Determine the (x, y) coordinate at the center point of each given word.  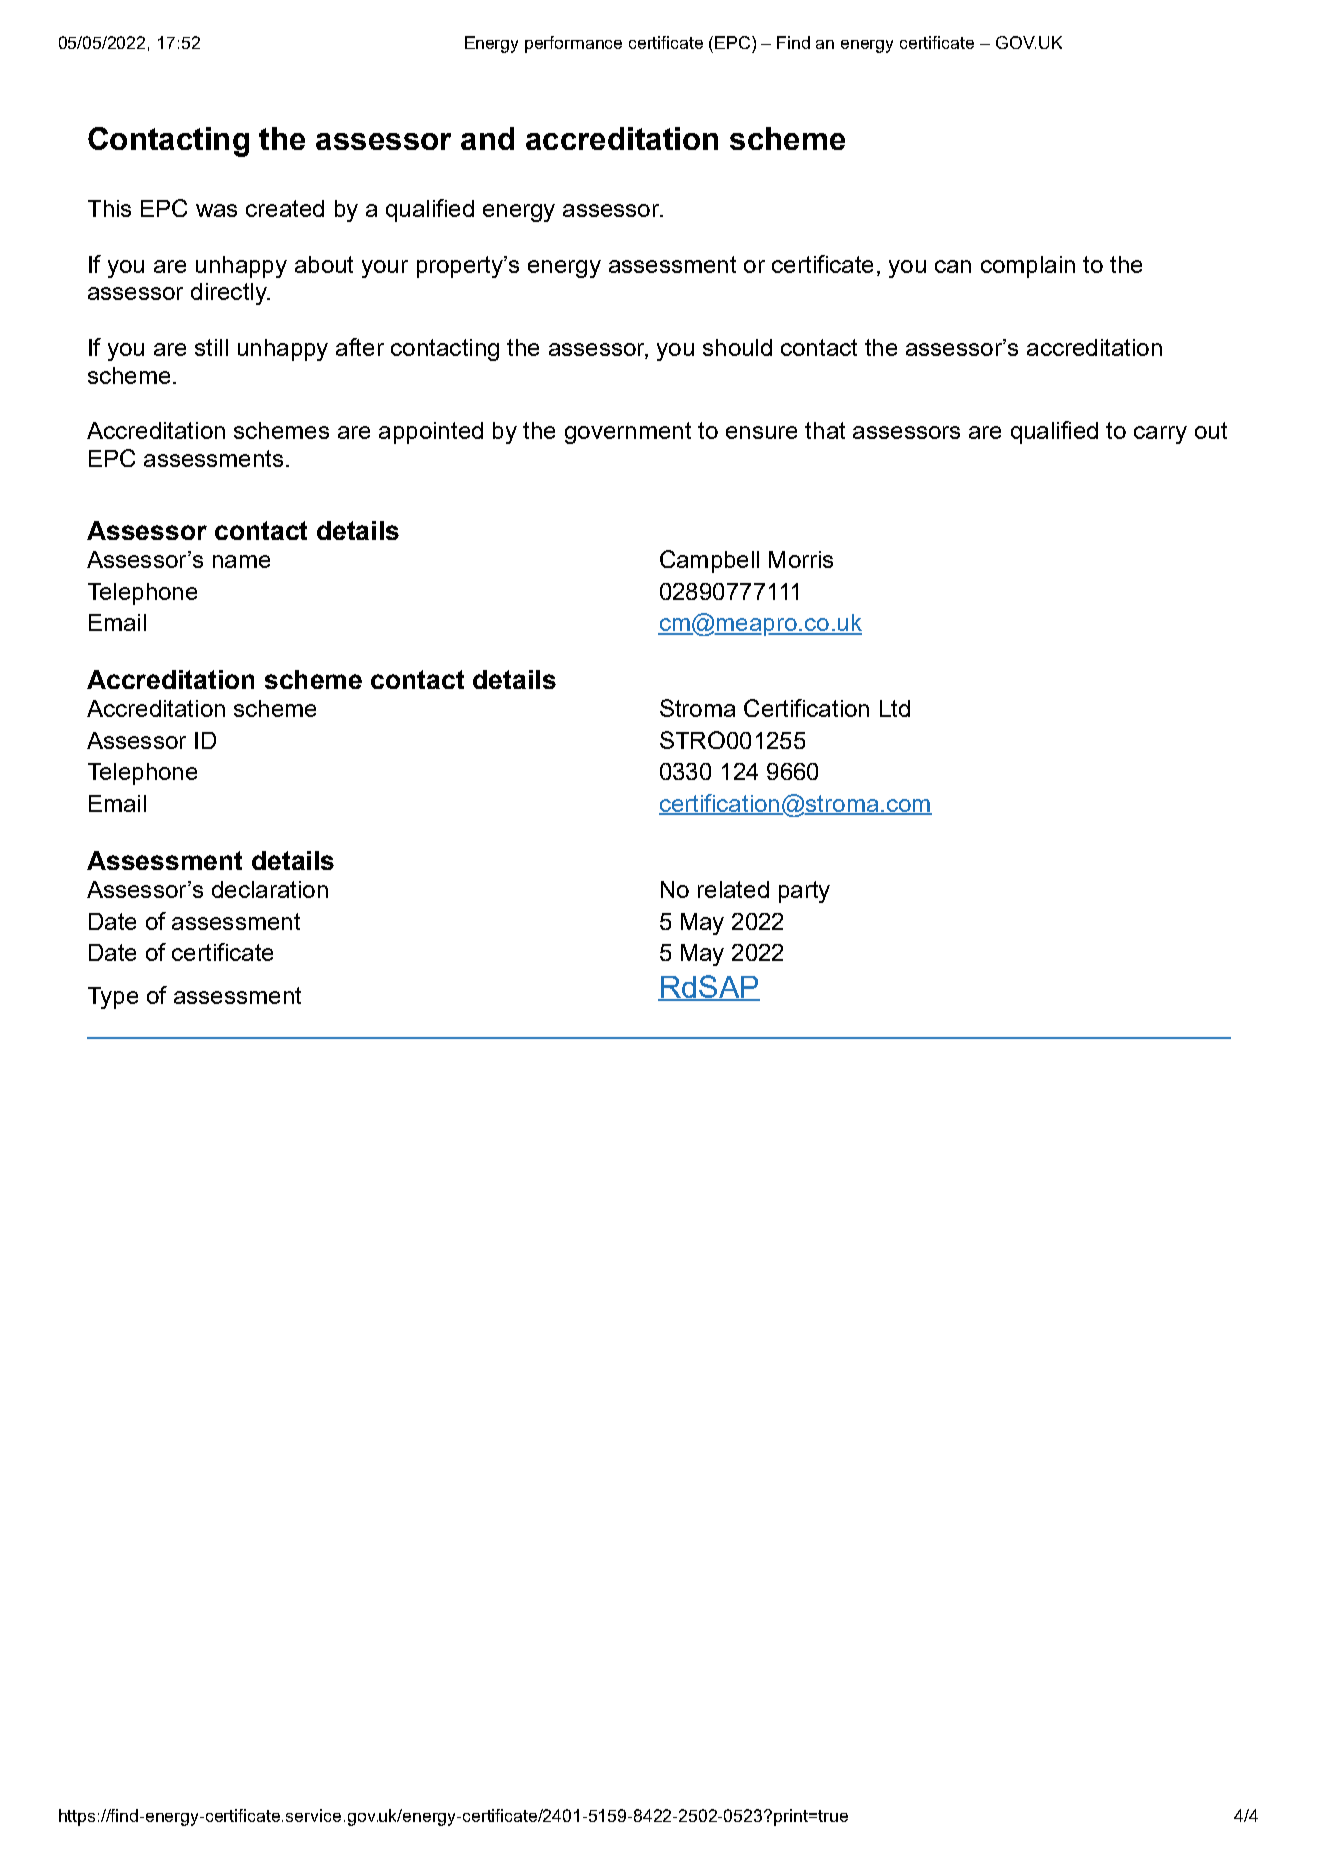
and (487, 138)
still (211, 347)
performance (573, 44)
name (241, 561)
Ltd (895, 708)
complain (1028, 267)
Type (113, 998)
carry (1160, 435)
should (737, 347)
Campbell (709, 561)
